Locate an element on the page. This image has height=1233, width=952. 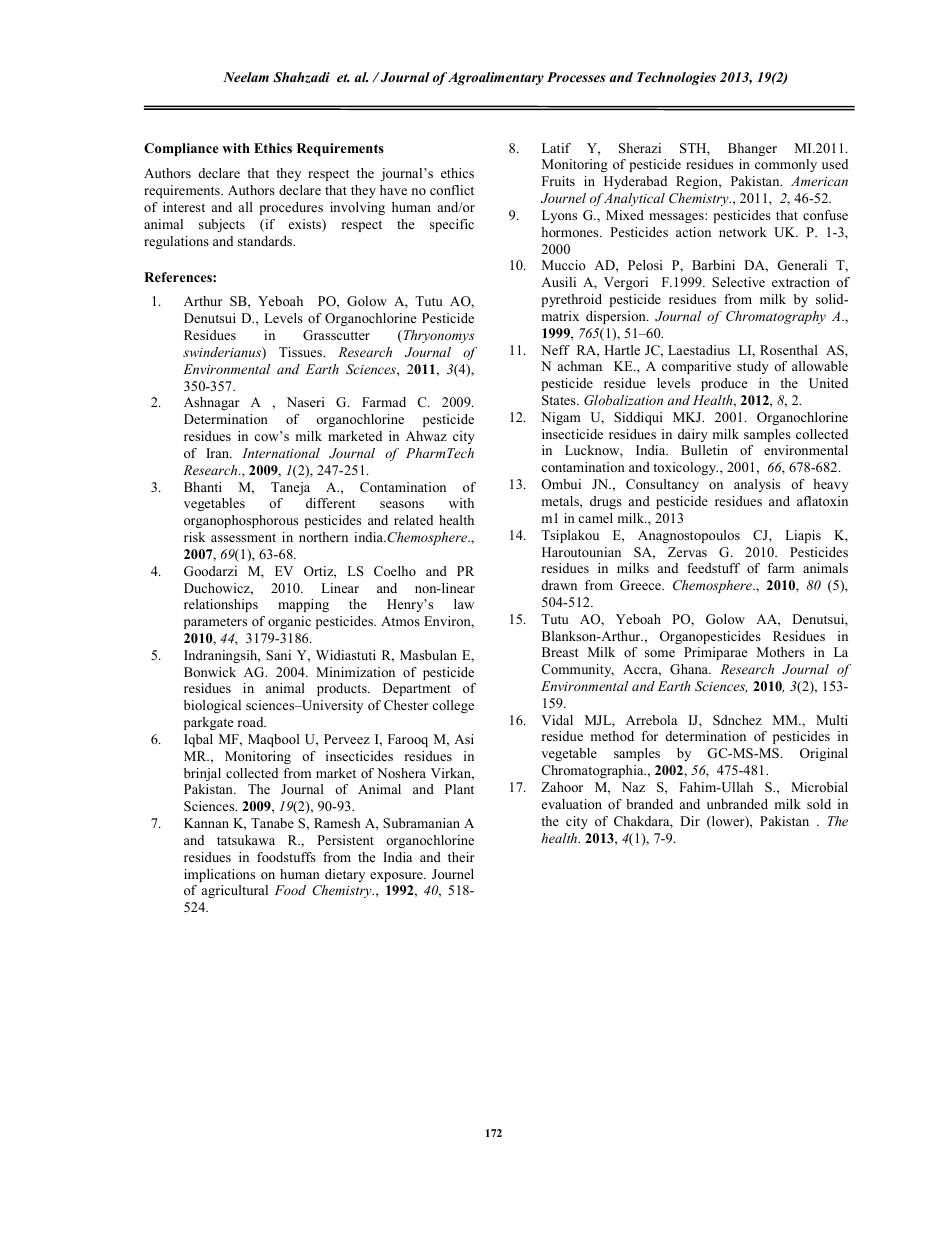
Processes is located at coordinates (576, 77).
